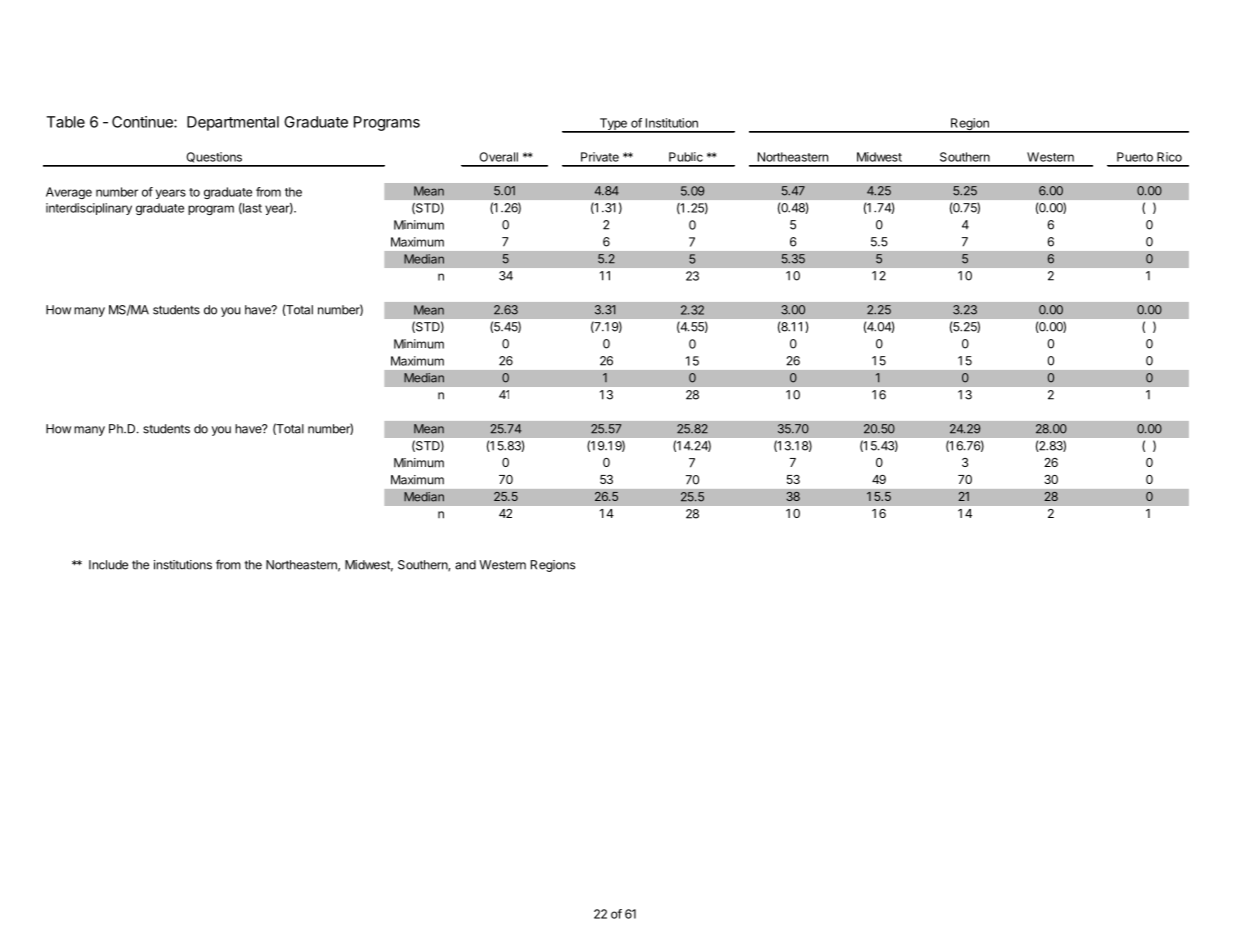  What do you see at coordinates (108, 565) in the screenshot?
I see `Include` at bounding box center [108, 565].
